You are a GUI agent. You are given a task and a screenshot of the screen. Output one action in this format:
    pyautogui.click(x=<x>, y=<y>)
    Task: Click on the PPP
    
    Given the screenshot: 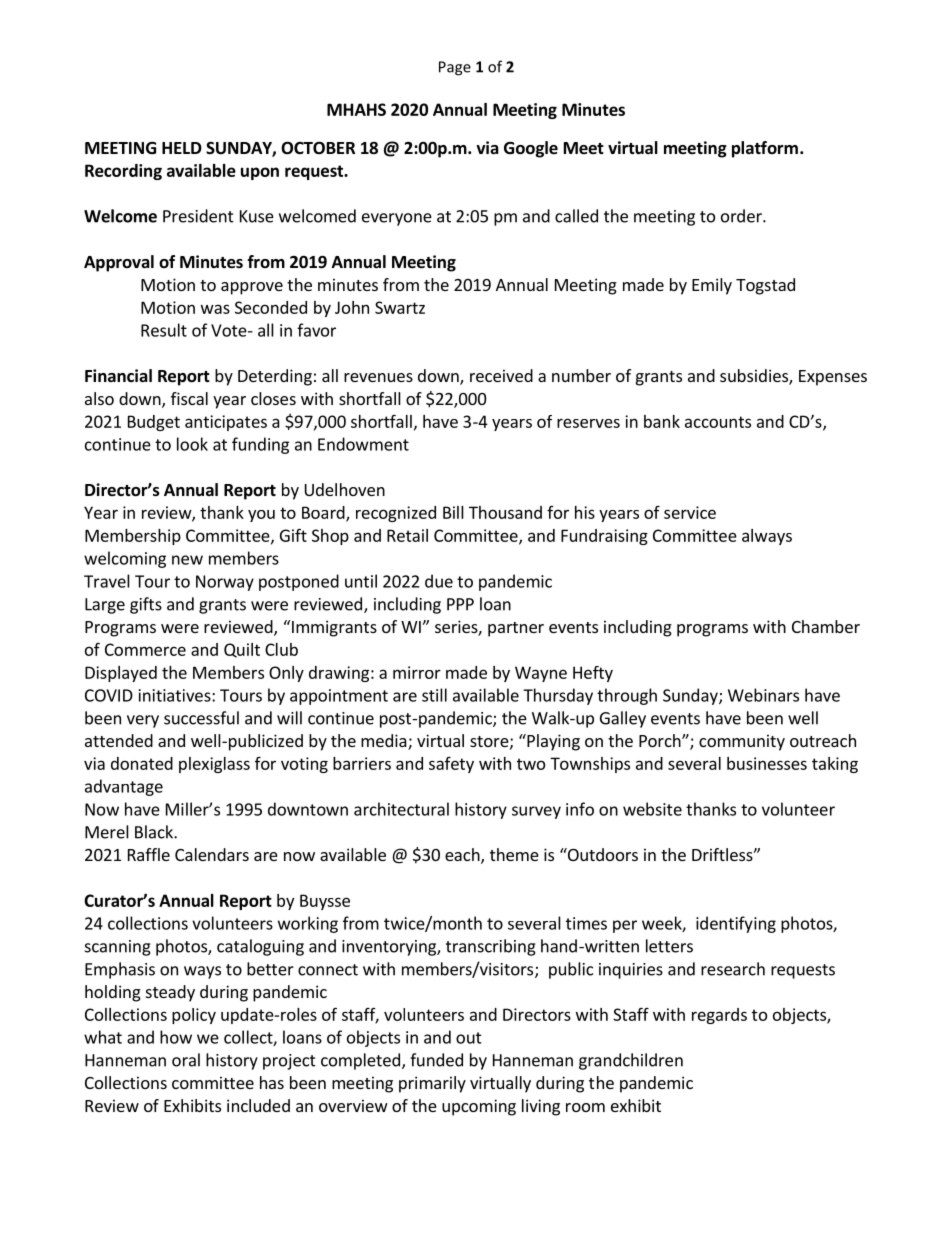 What is the action you would take?
    pyautogui.click(x=460, y=604)
